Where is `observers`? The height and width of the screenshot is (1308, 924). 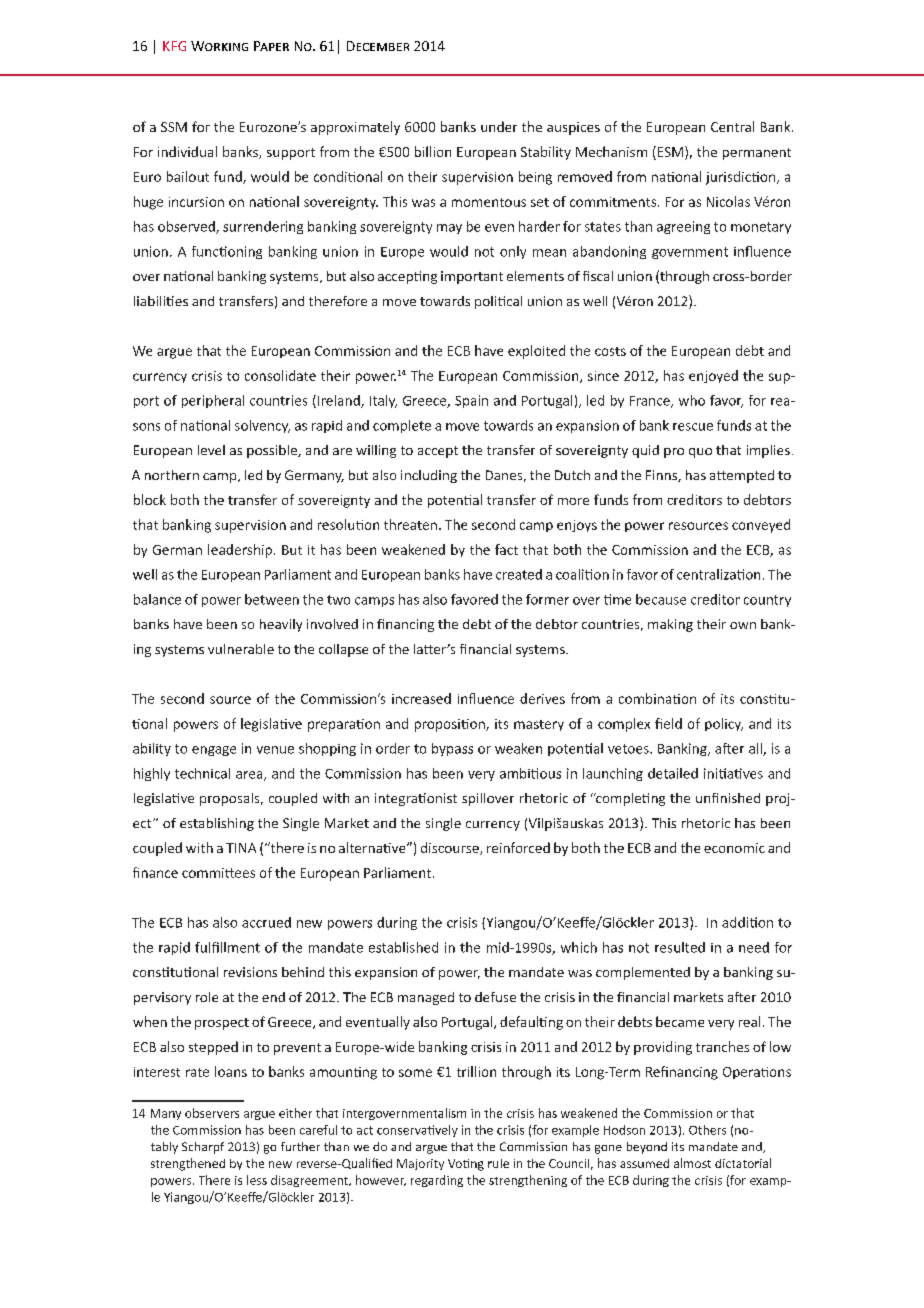 observers is located at coordinates (212, 1113).
